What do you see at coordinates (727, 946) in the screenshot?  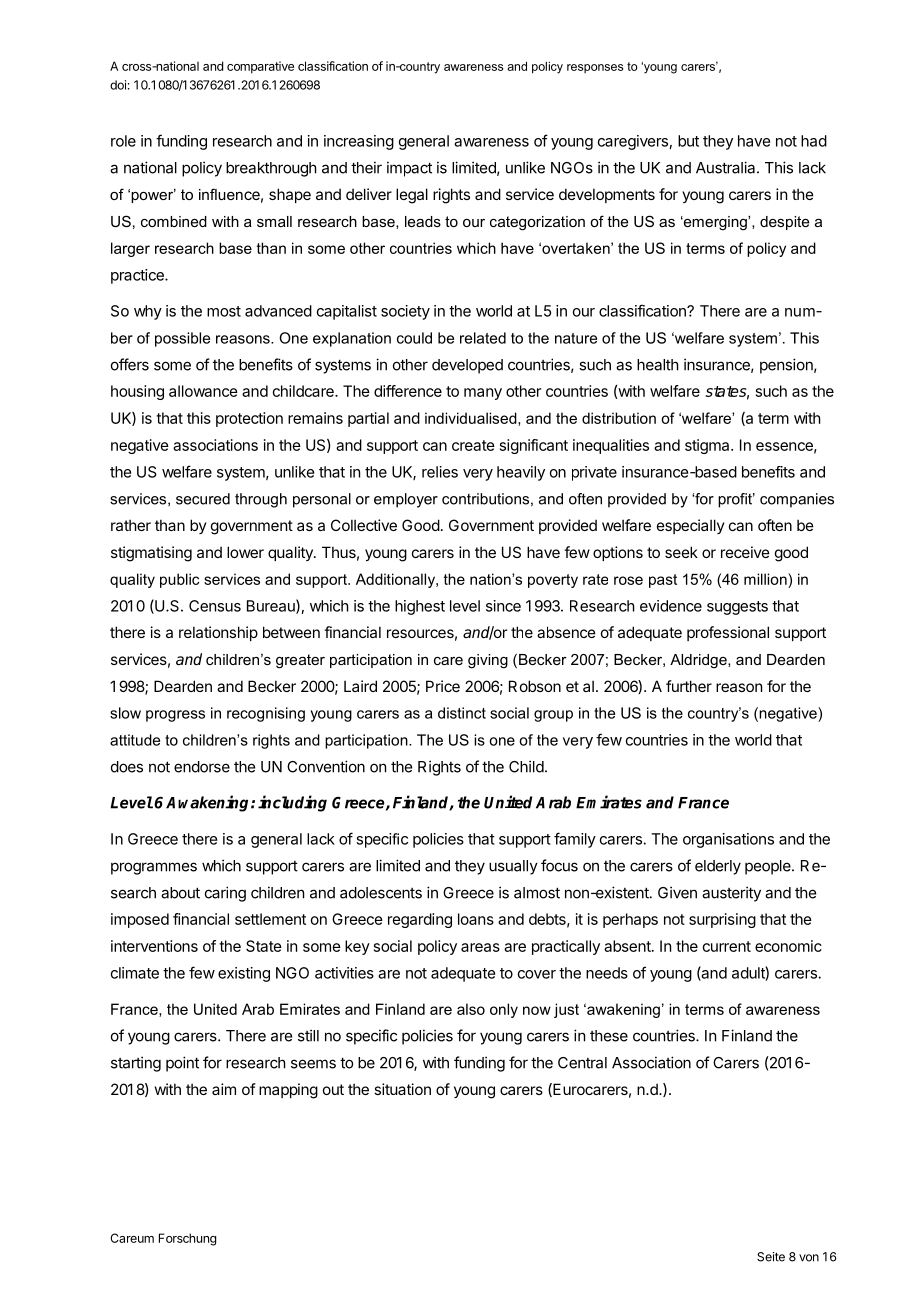 I see `current` at bounding box center [727, 946].
